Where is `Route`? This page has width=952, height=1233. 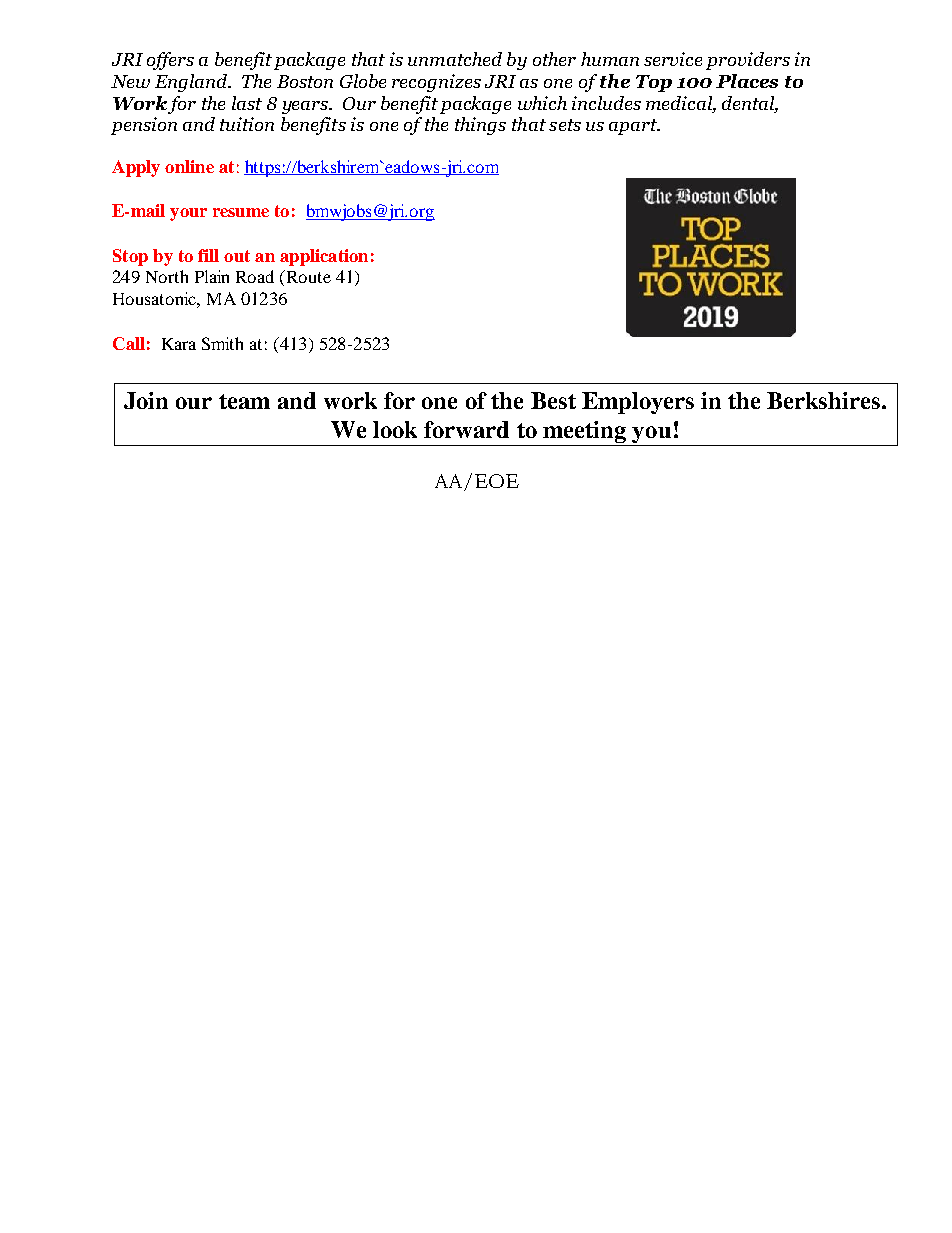 Route is located at coordinates (307, 276).
